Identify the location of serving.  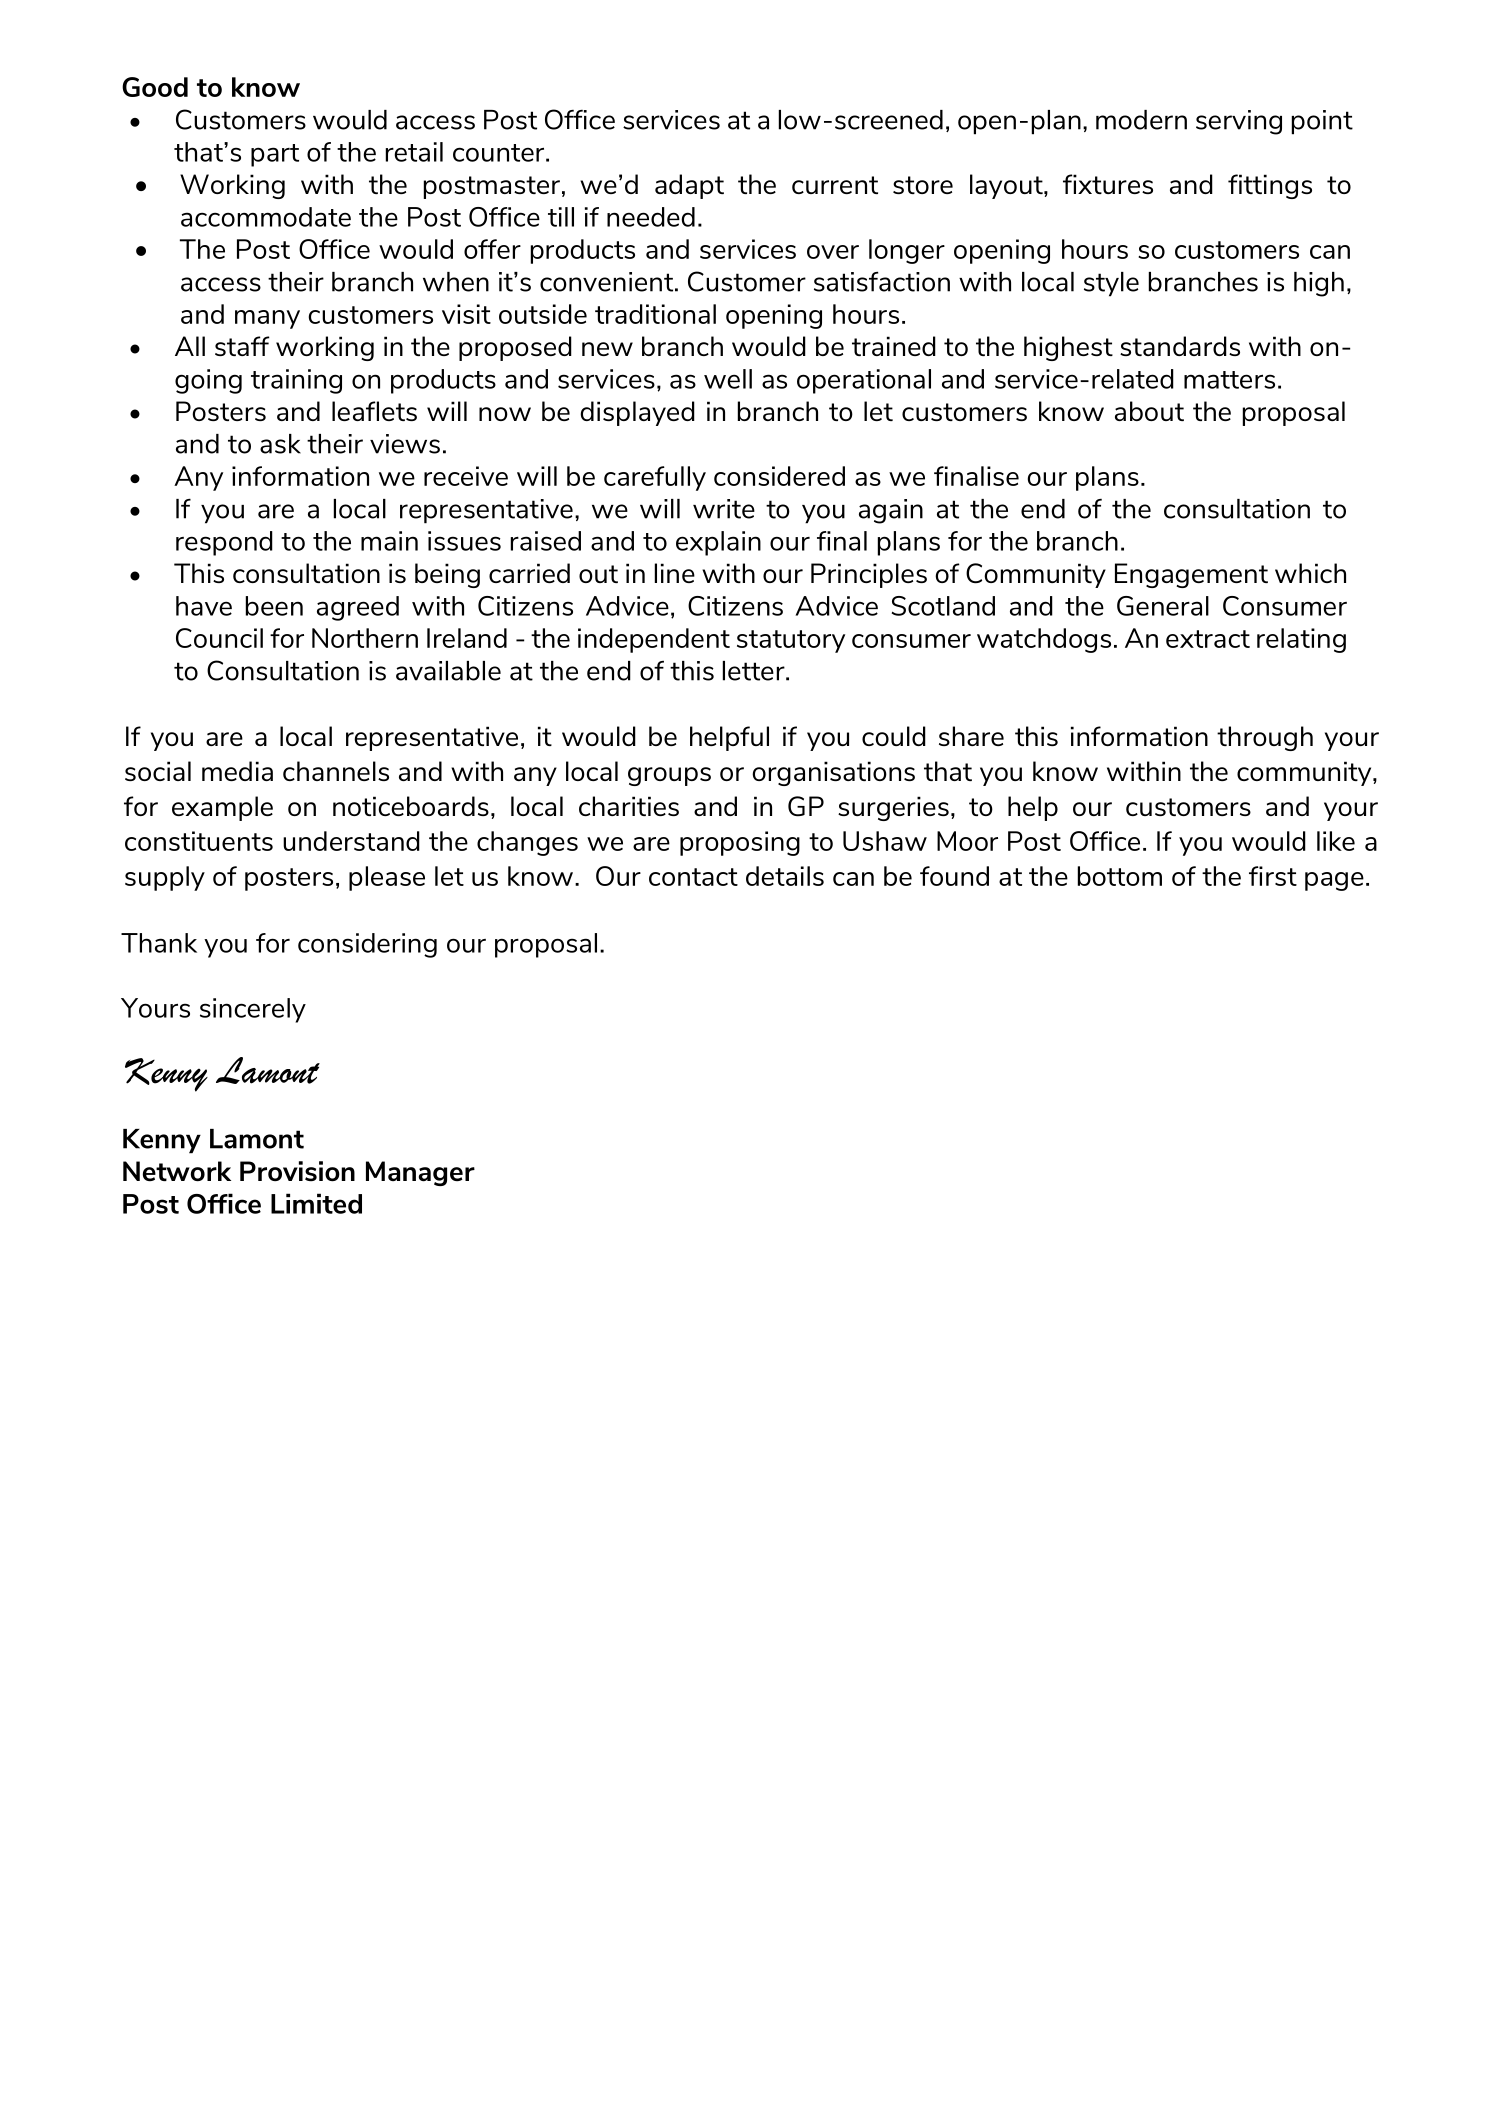
(1239, 122).
